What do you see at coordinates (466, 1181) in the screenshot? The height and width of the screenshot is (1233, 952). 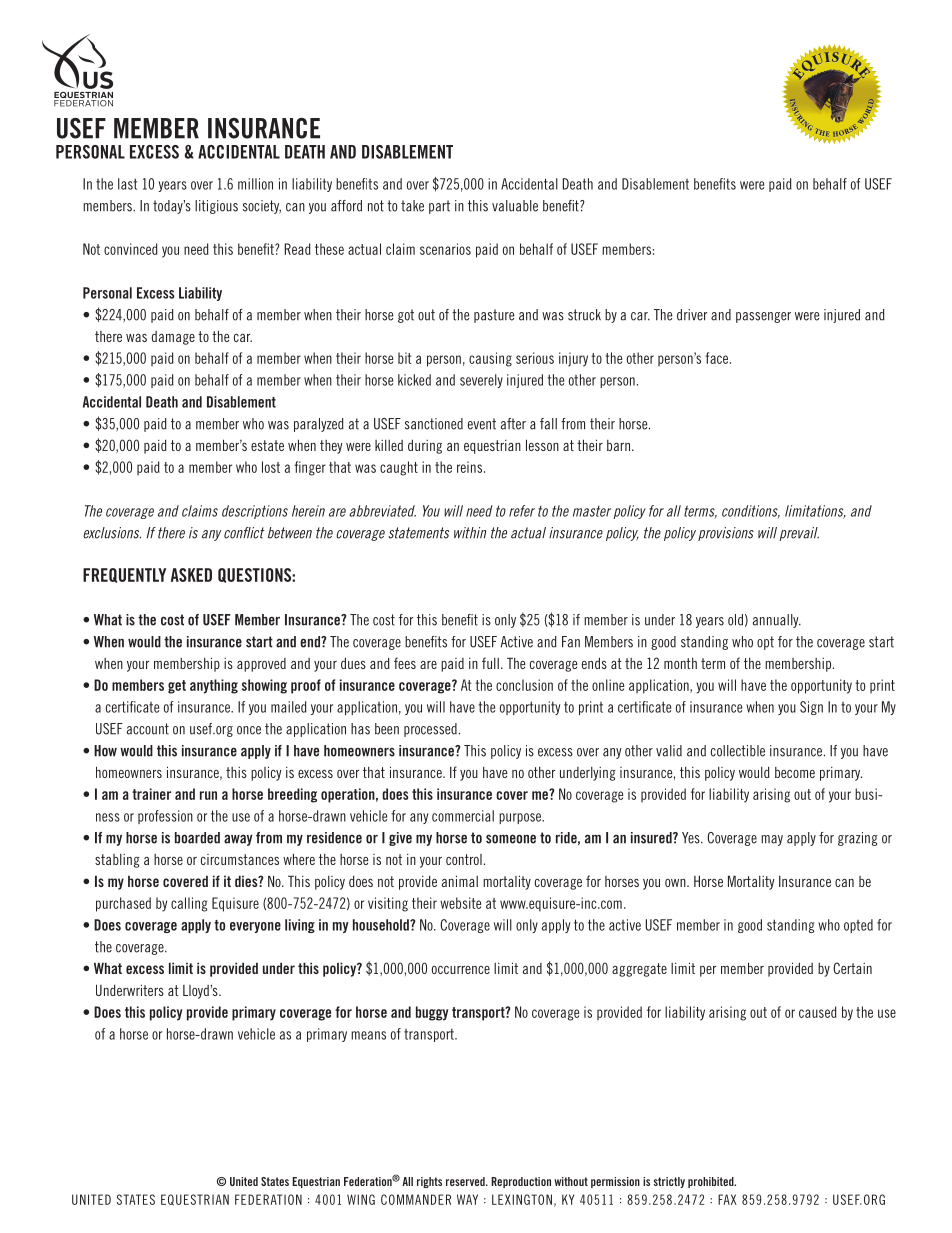 I see `reserved` at bounding box center [466, 1181].
